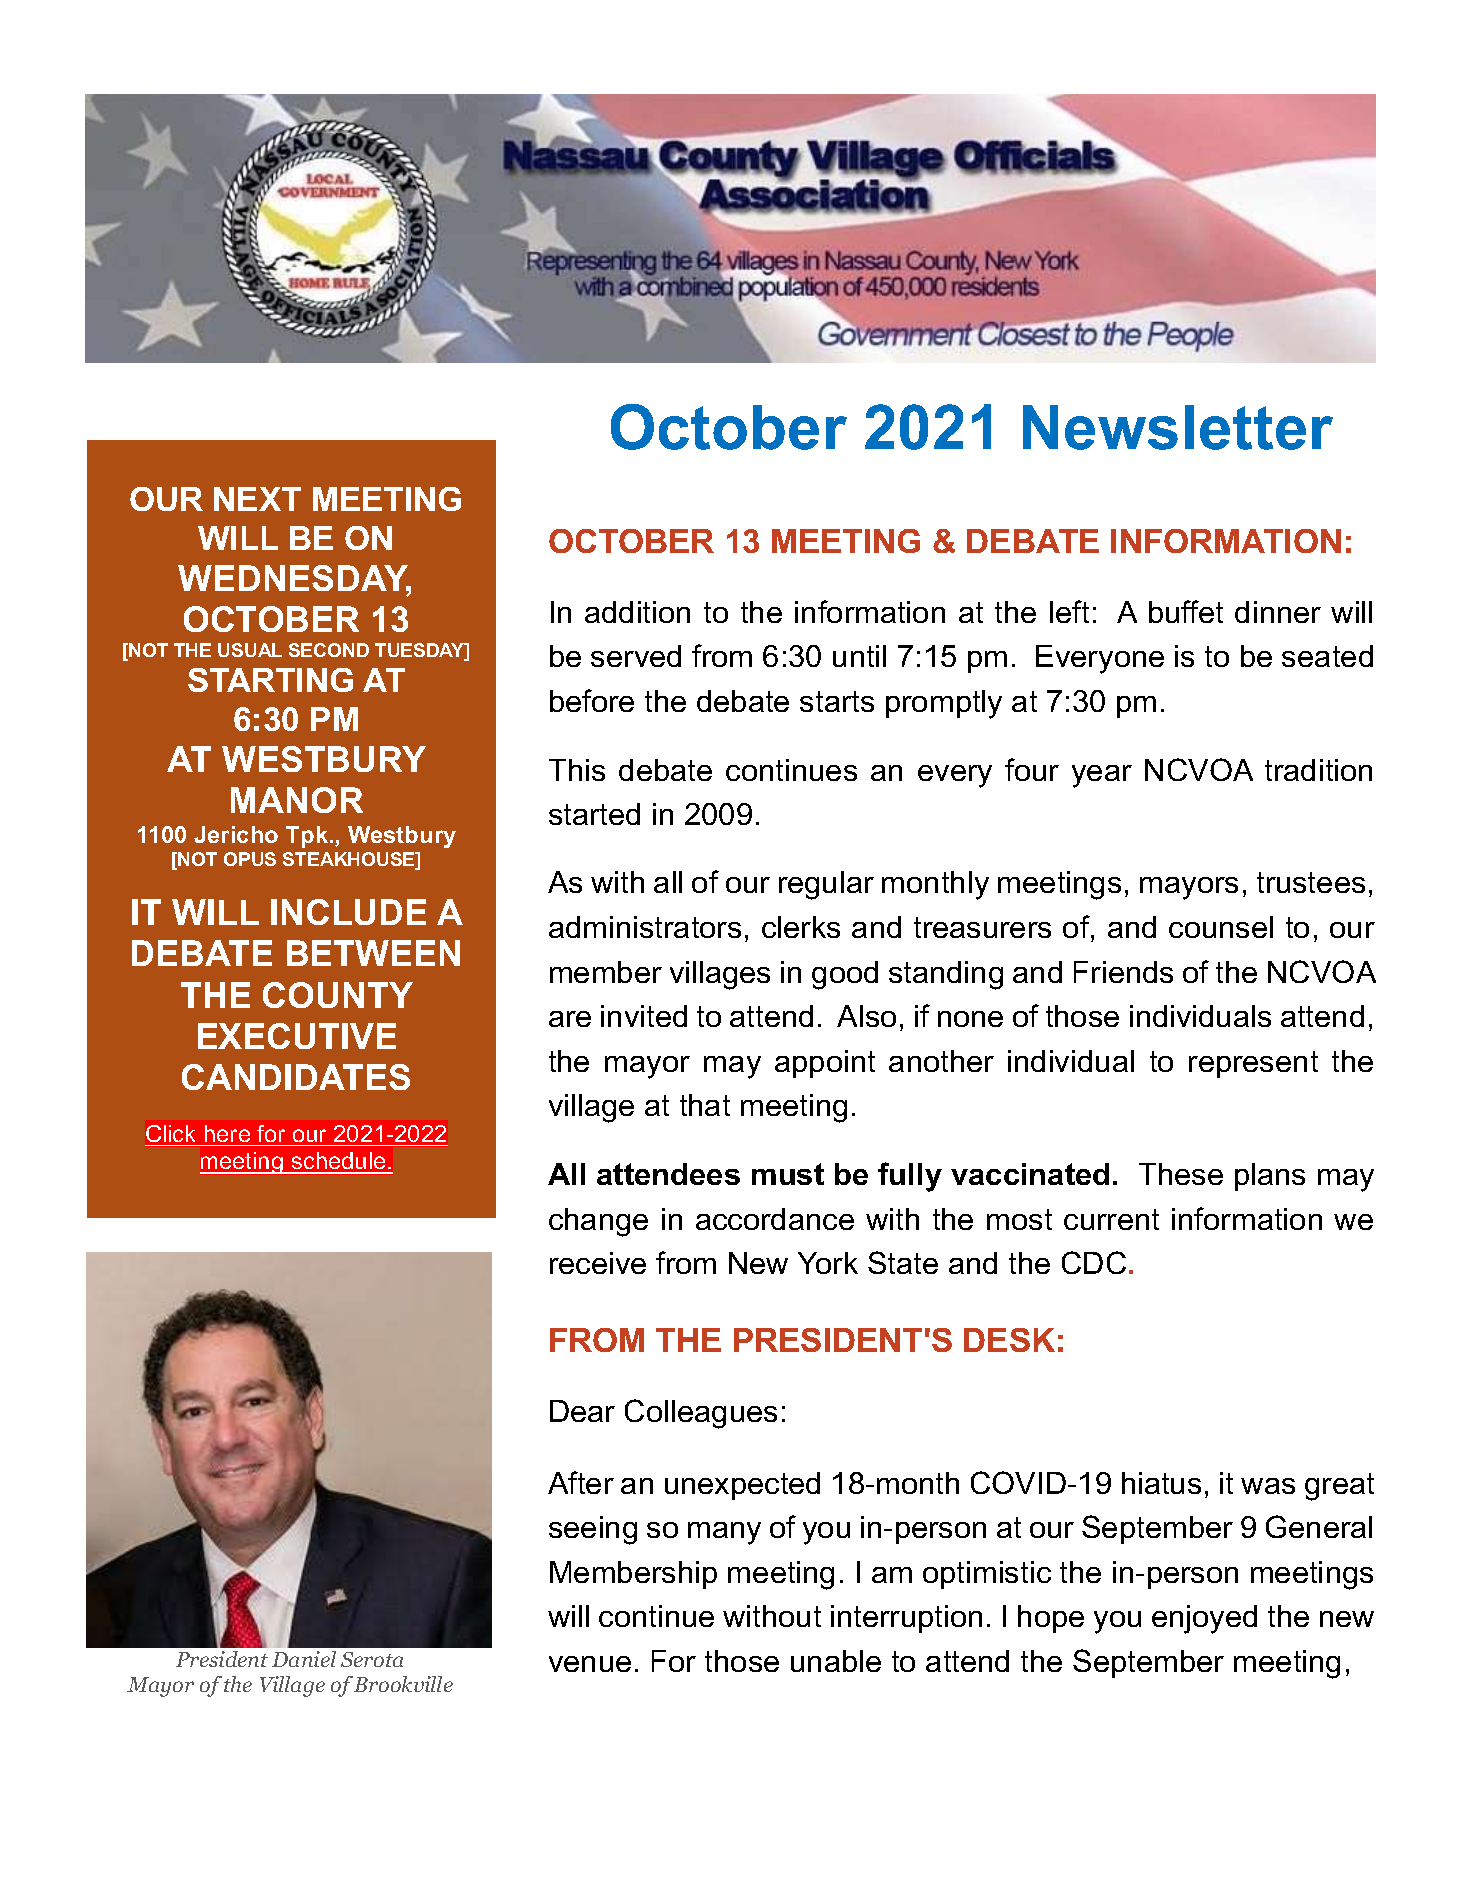 The height and width of the document is (1890, 1461). I want to click on NEXT, so click(257, 499).
